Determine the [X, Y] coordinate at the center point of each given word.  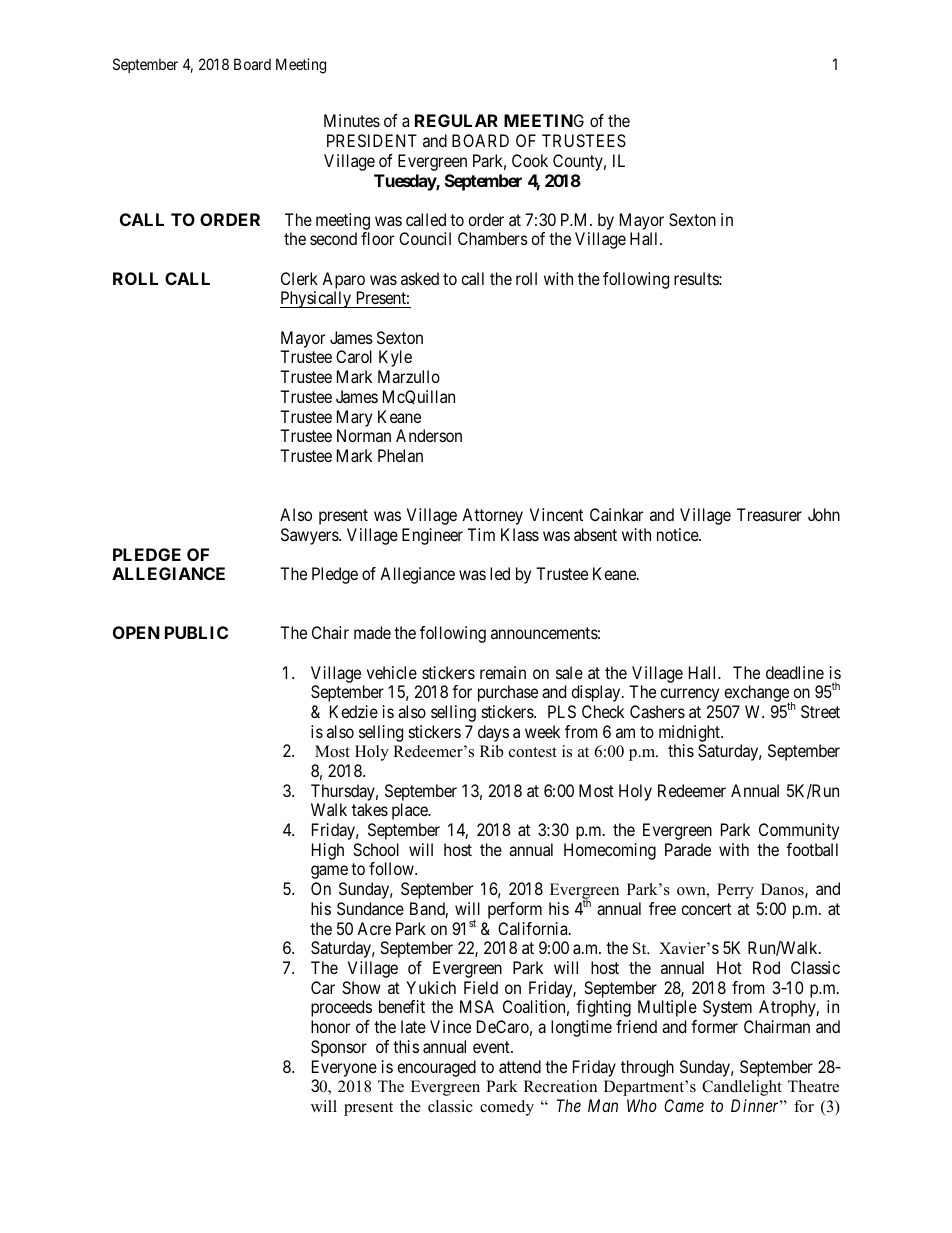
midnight [690, 733]
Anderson [429, 435]
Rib [491, 751]
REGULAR [456, 120]
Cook [530, 160]
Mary [354, 418]
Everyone [344, 1068]
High [328, 851]
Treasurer [769, 514]
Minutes [352, 120]
